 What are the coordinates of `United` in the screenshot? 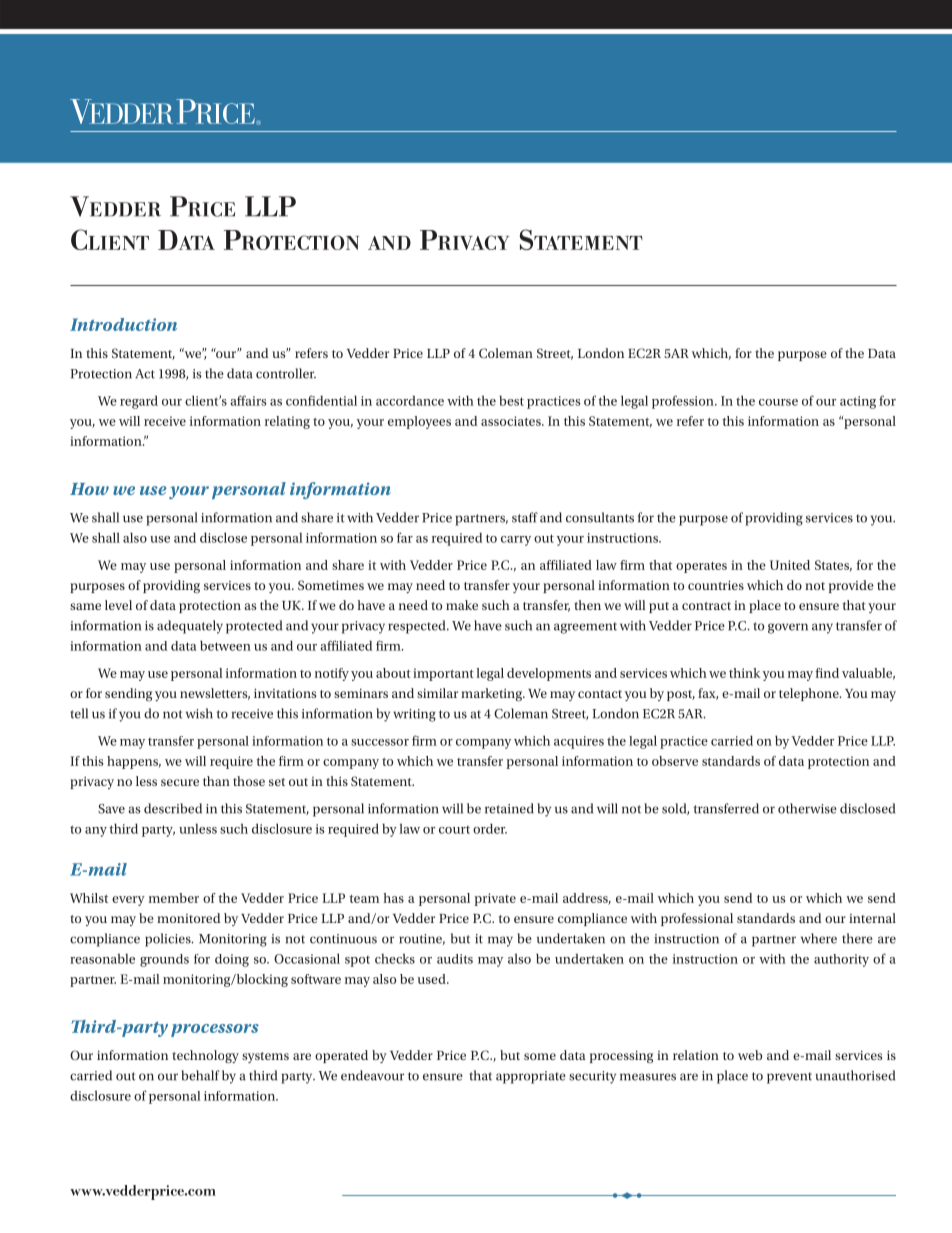 It's located at (790, 565).
